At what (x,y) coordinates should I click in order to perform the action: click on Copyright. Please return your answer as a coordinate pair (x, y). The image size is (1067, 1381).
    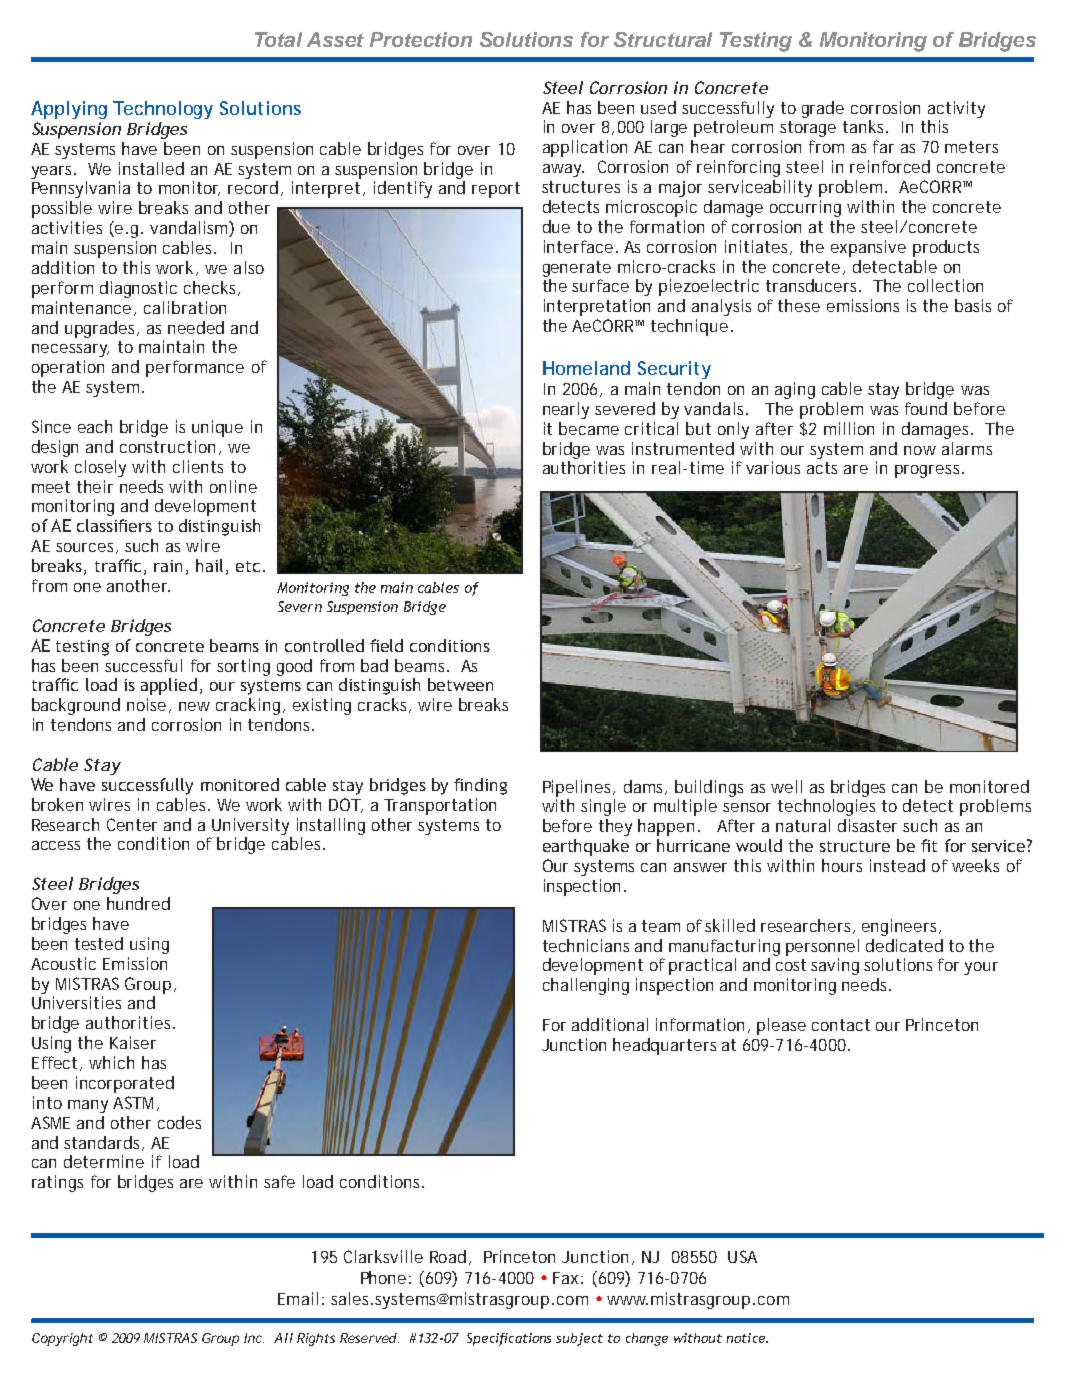
    Looking at the image, I should click on (62, 1339).
